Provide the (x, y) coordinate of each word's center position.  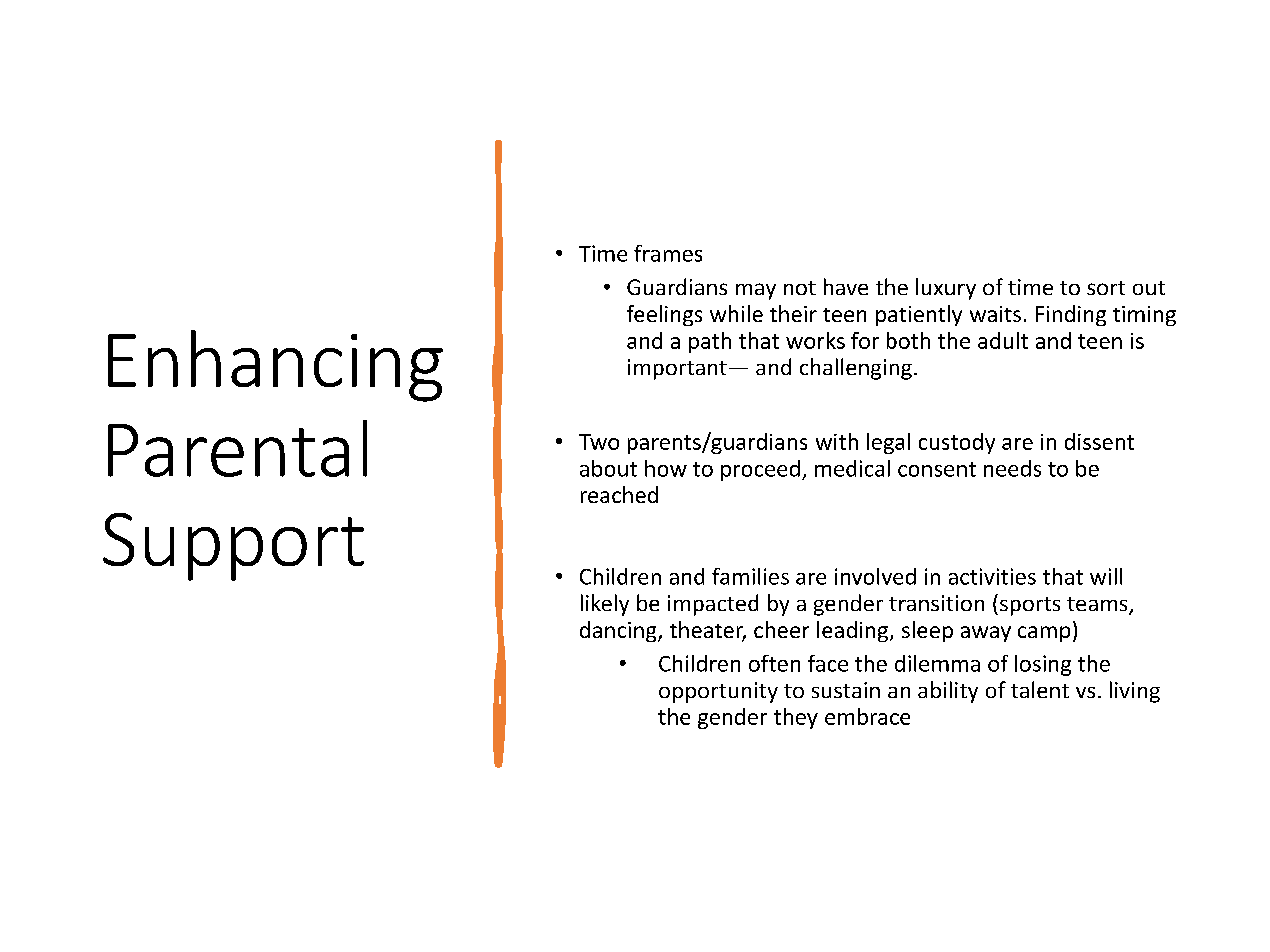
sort (1106, 288)
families (750, 576)
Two (599, 442)
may (756, 291)
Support (233, 547)
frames (668, 253)
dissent (1099, 441)
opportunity (718, 692)
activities (992, 576)
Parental (237, 448)
